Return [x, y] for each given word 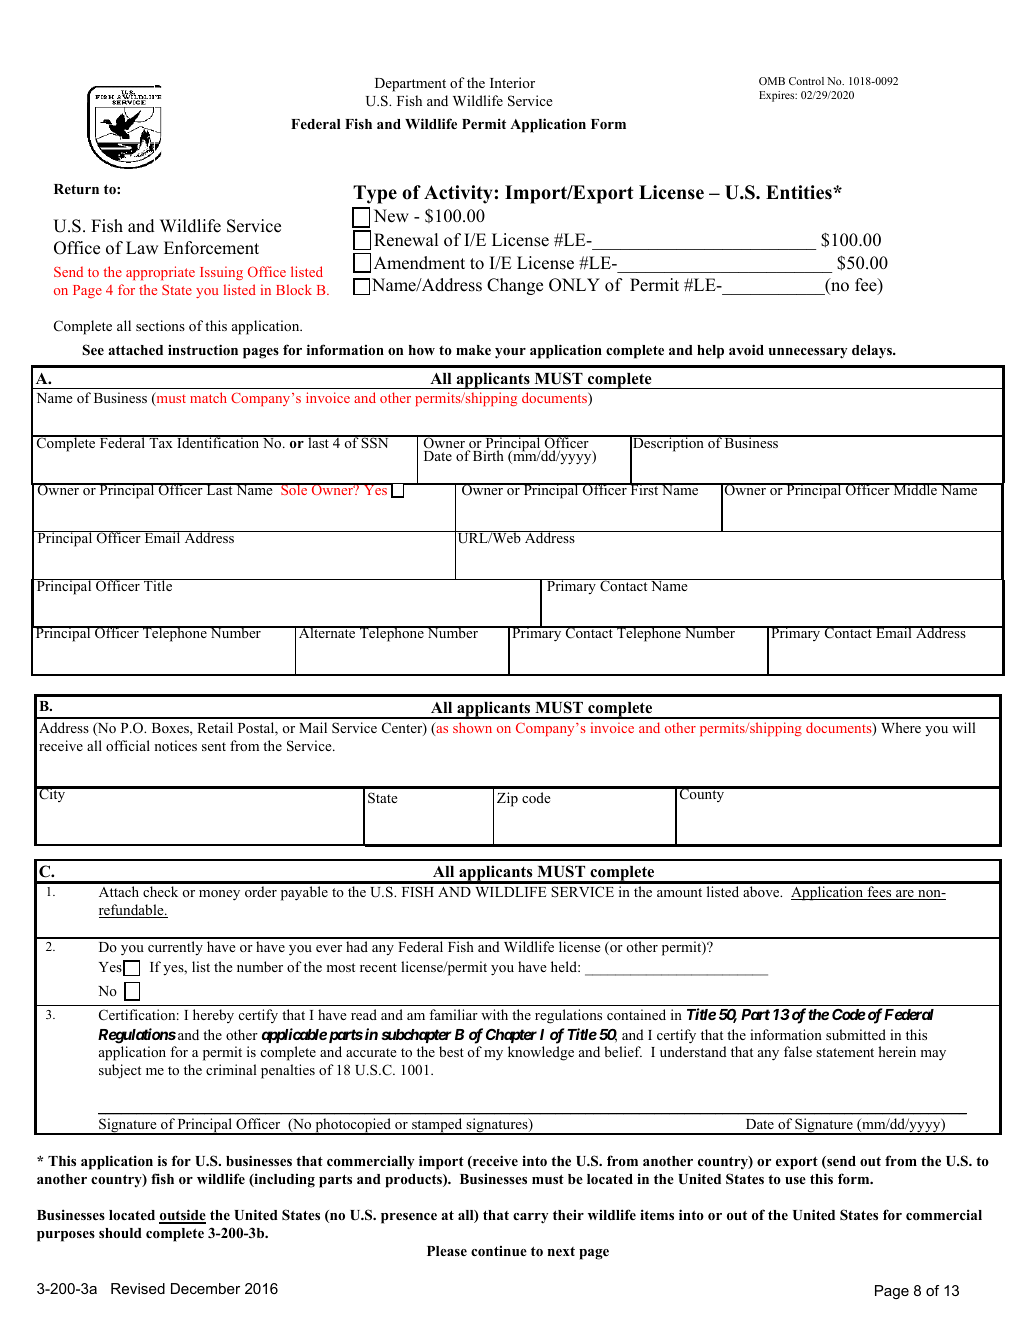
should [120, 1233]
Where [901, 727]
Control [806, 81]
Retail [215, 727]
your [510, 353]
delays [873, 352]
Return [76, 189]
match [208, 397]
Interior [512, 82]
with [494, 1014]
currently [175, 948]
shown [472, 727]
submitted [856, 1034]
